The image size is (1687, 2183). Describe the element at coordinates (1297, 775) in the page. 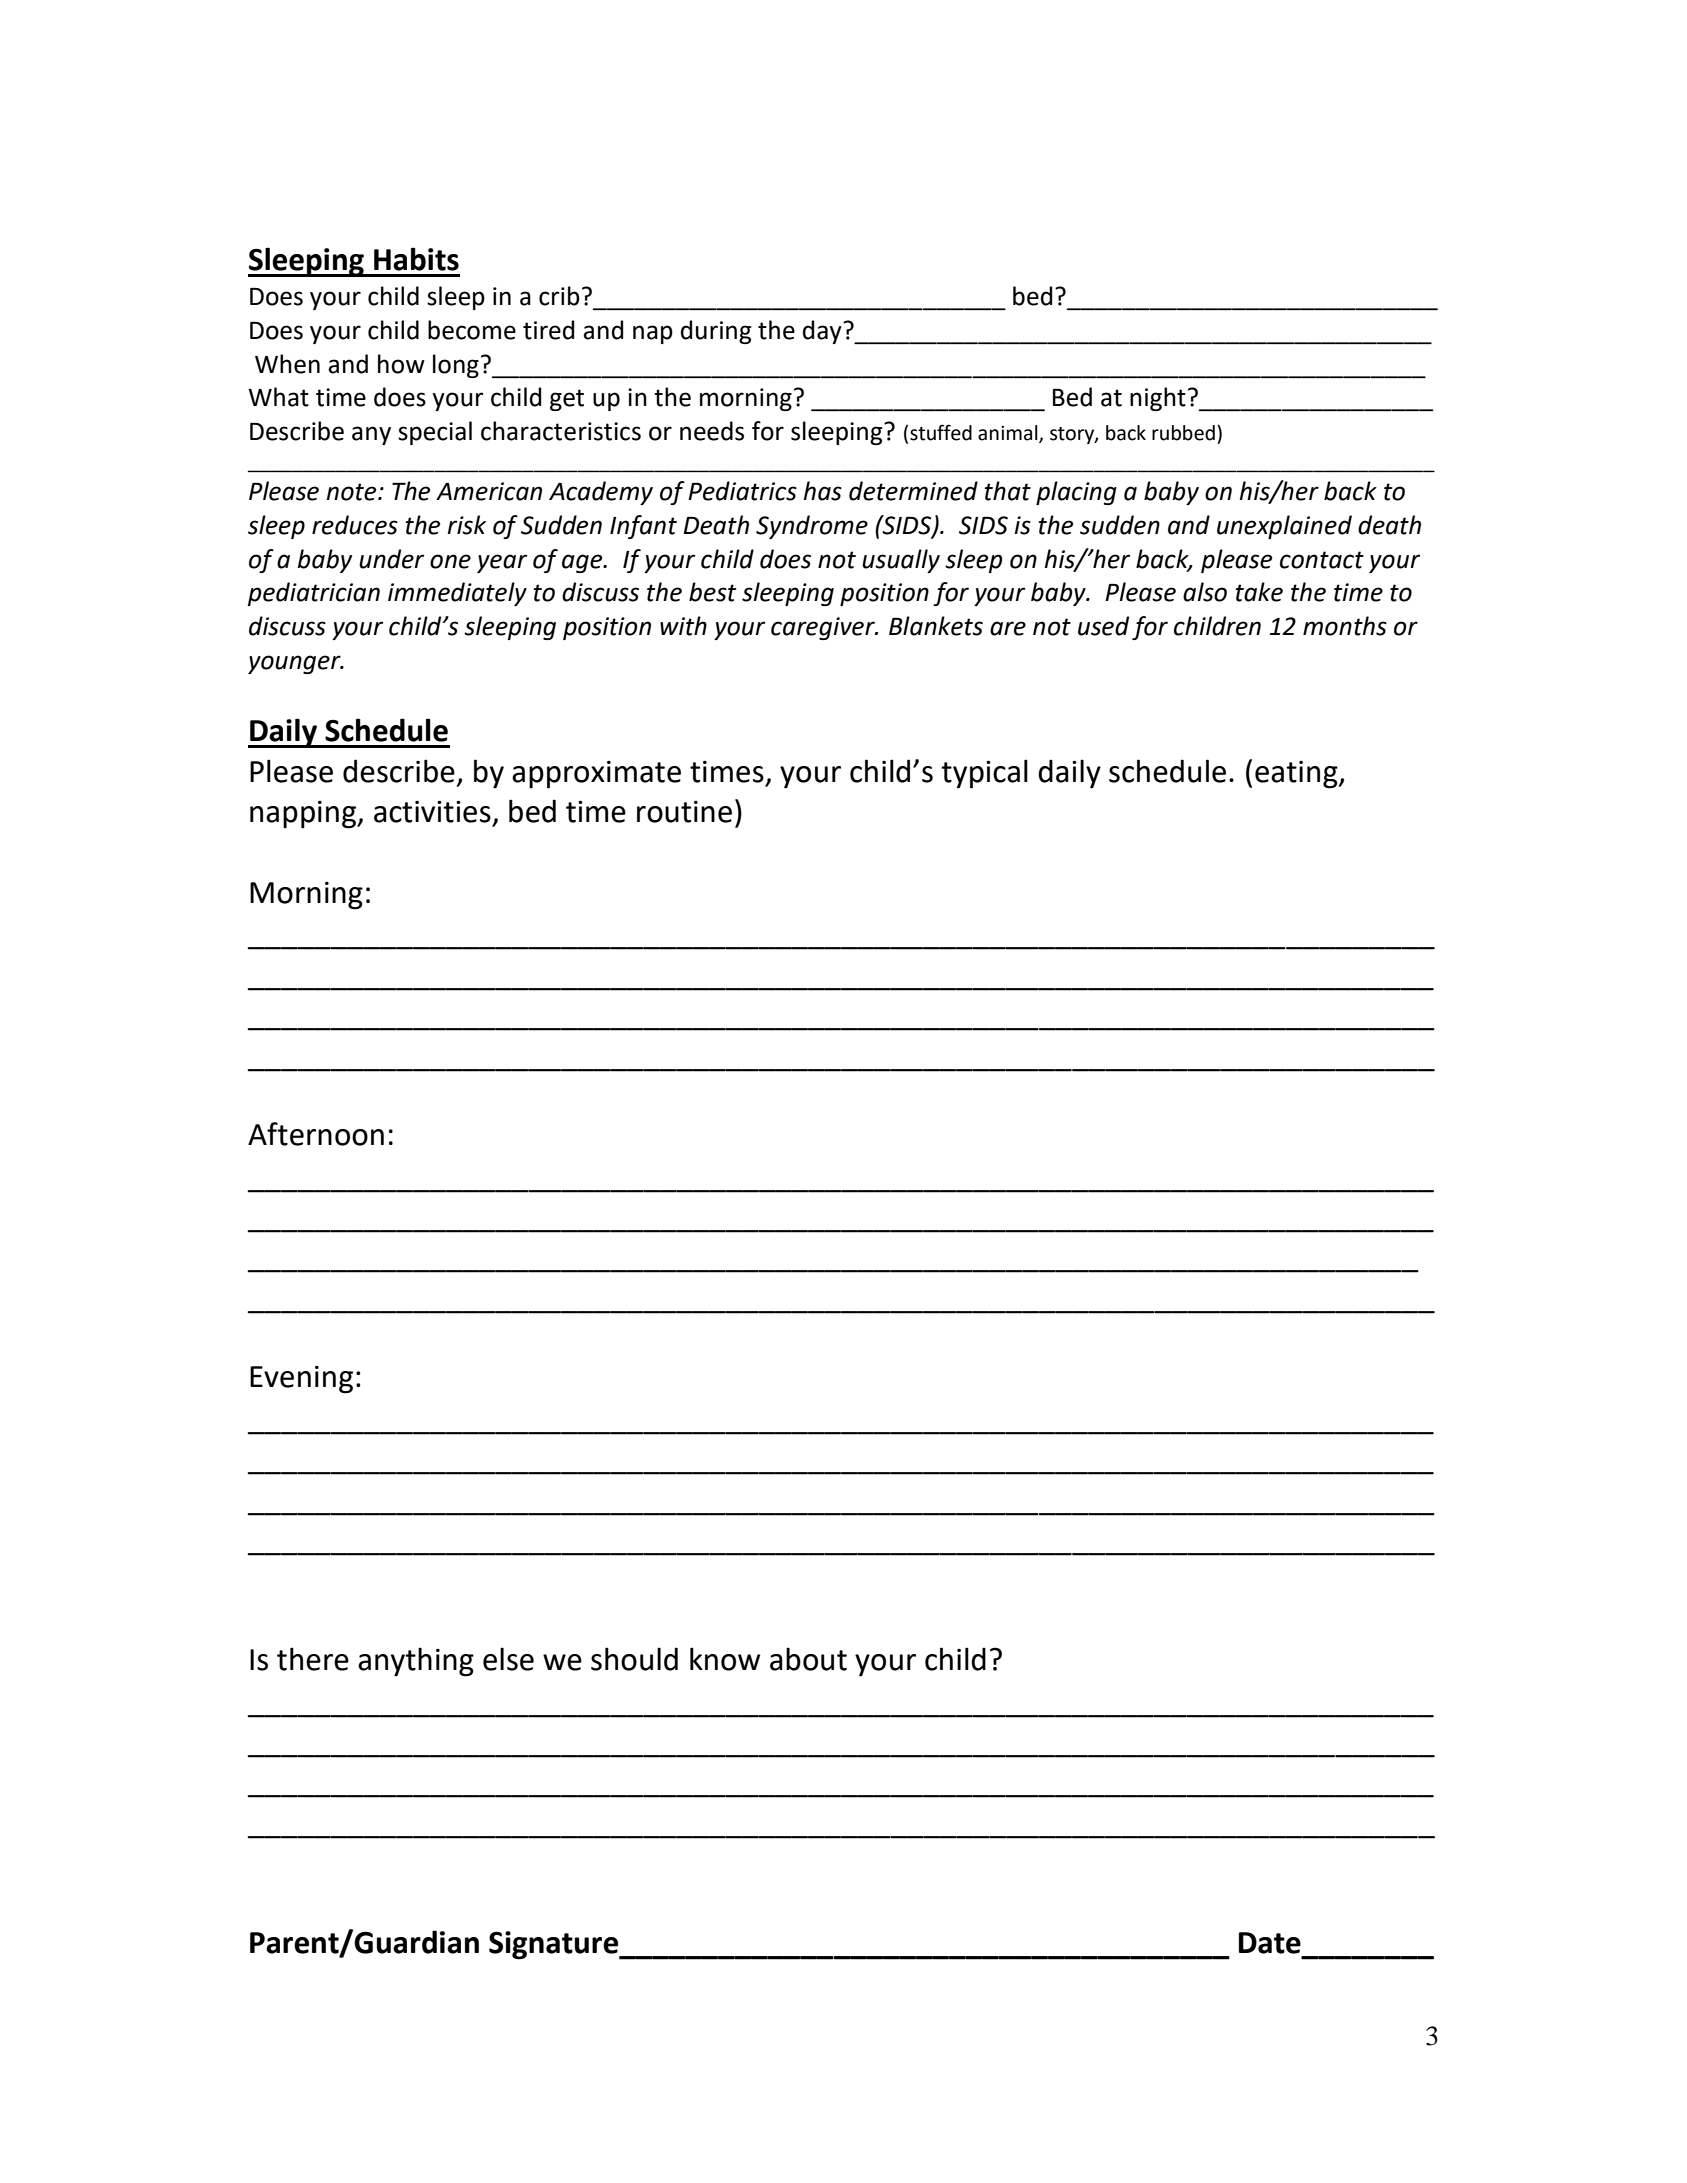

I see `eating` at that location.
